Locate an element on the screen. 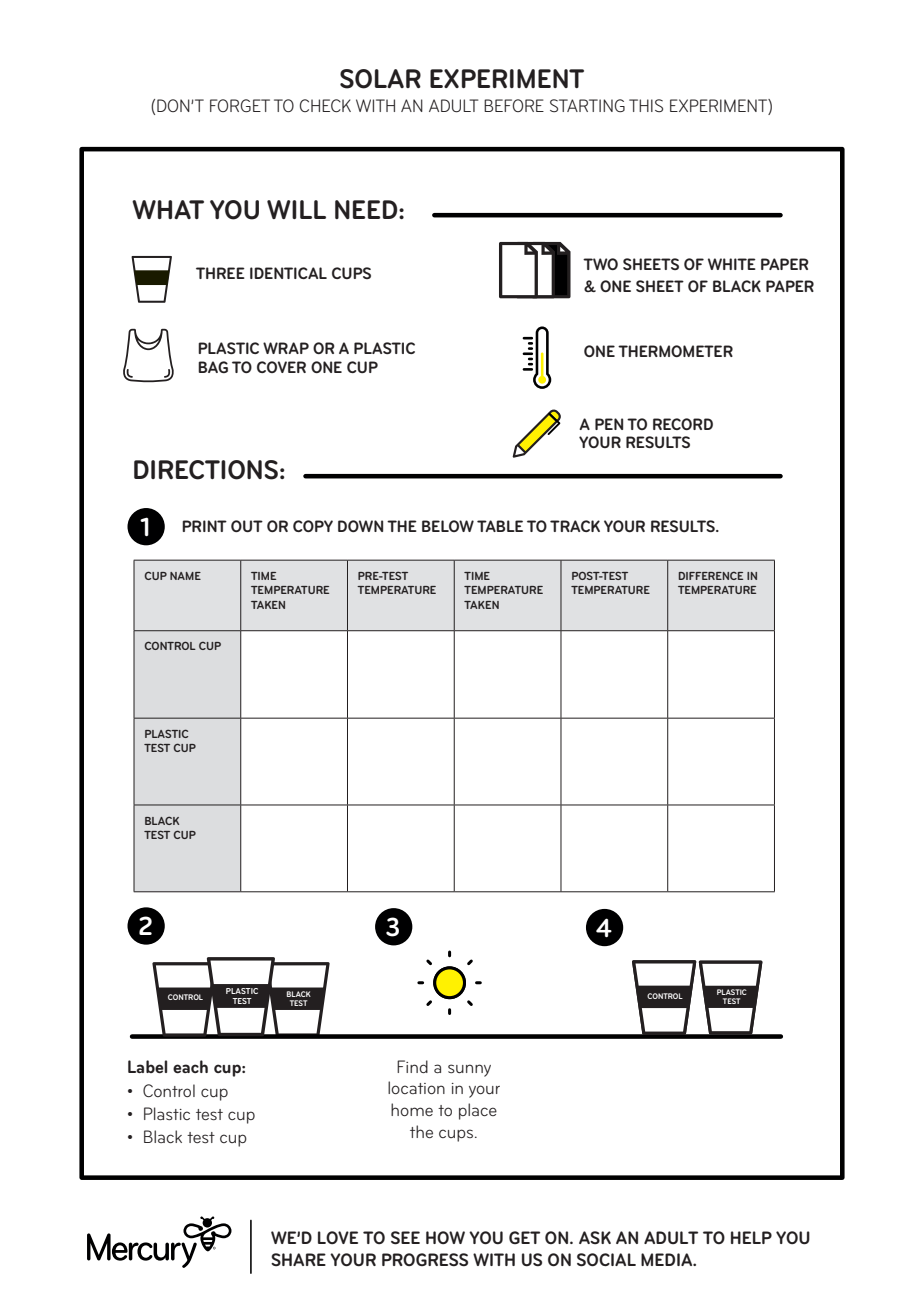 This screenshot has height=1308, width=924. BEFORE is located at coordinates (514, 105).
